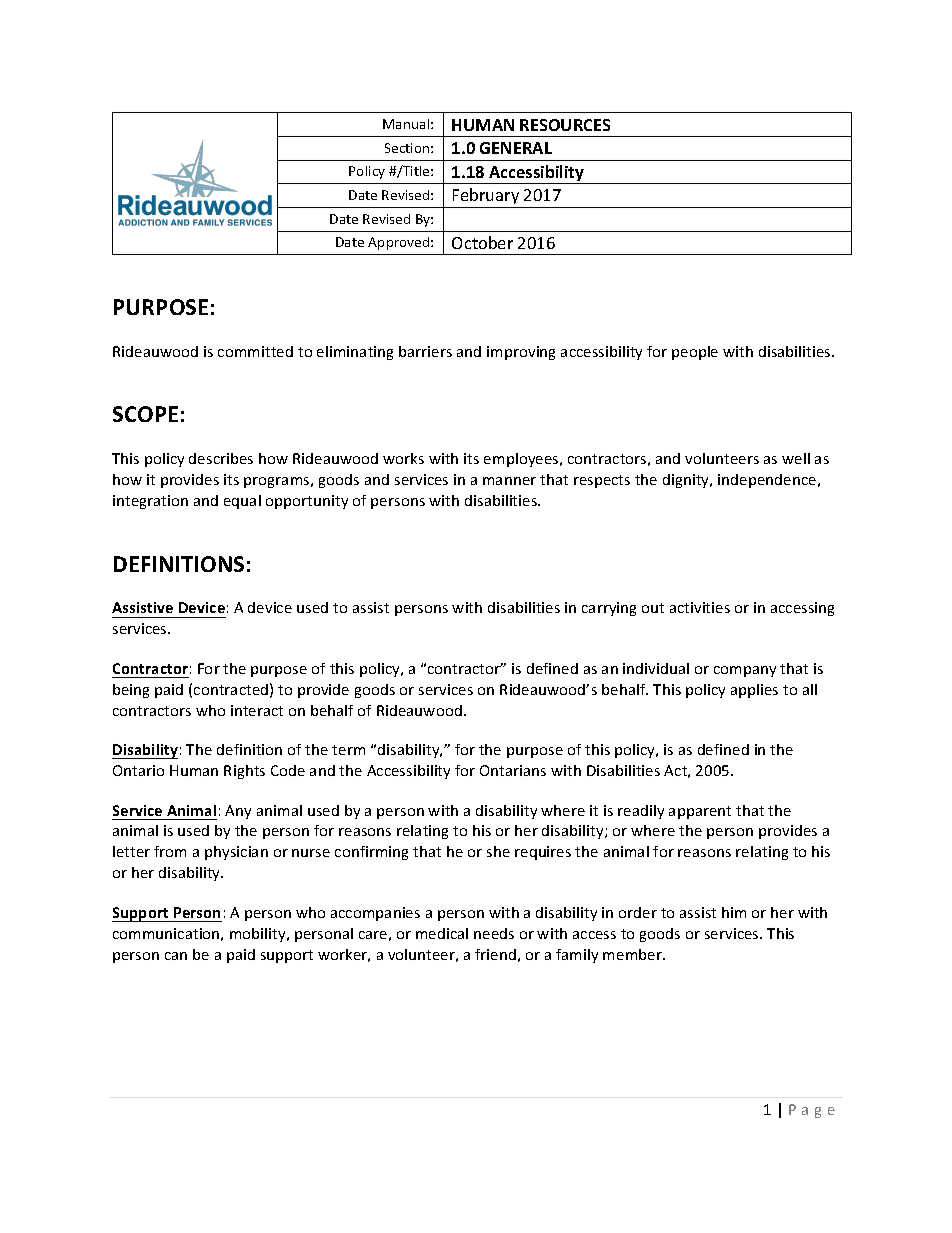 This page has width=952, height=1233. What do you see at coordinates (131, 691) in the page?
I see `being` at bounding box center [131, 691].
